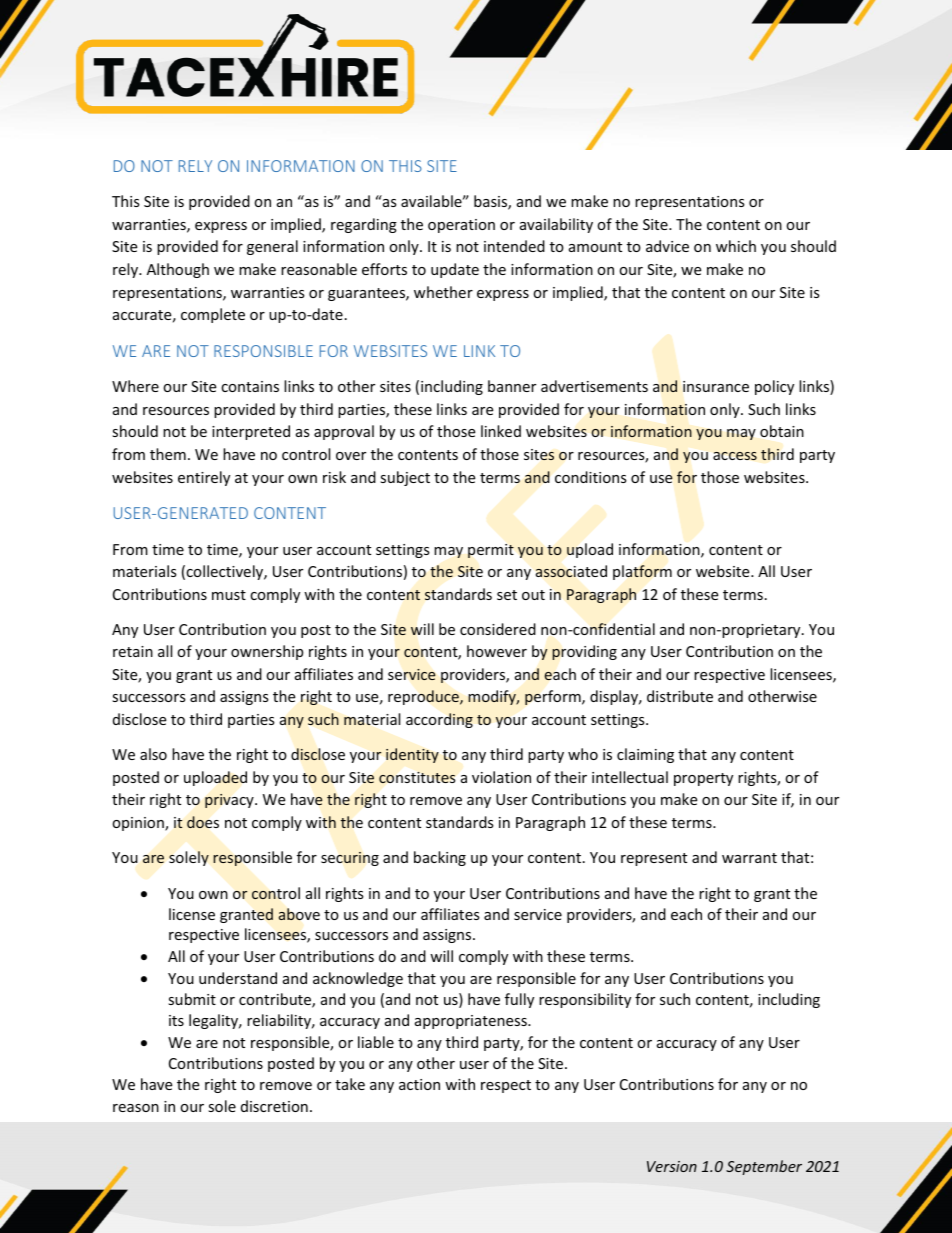 This screenshot has height=1233, width=952. I want to click on according, so click(439, 720).
